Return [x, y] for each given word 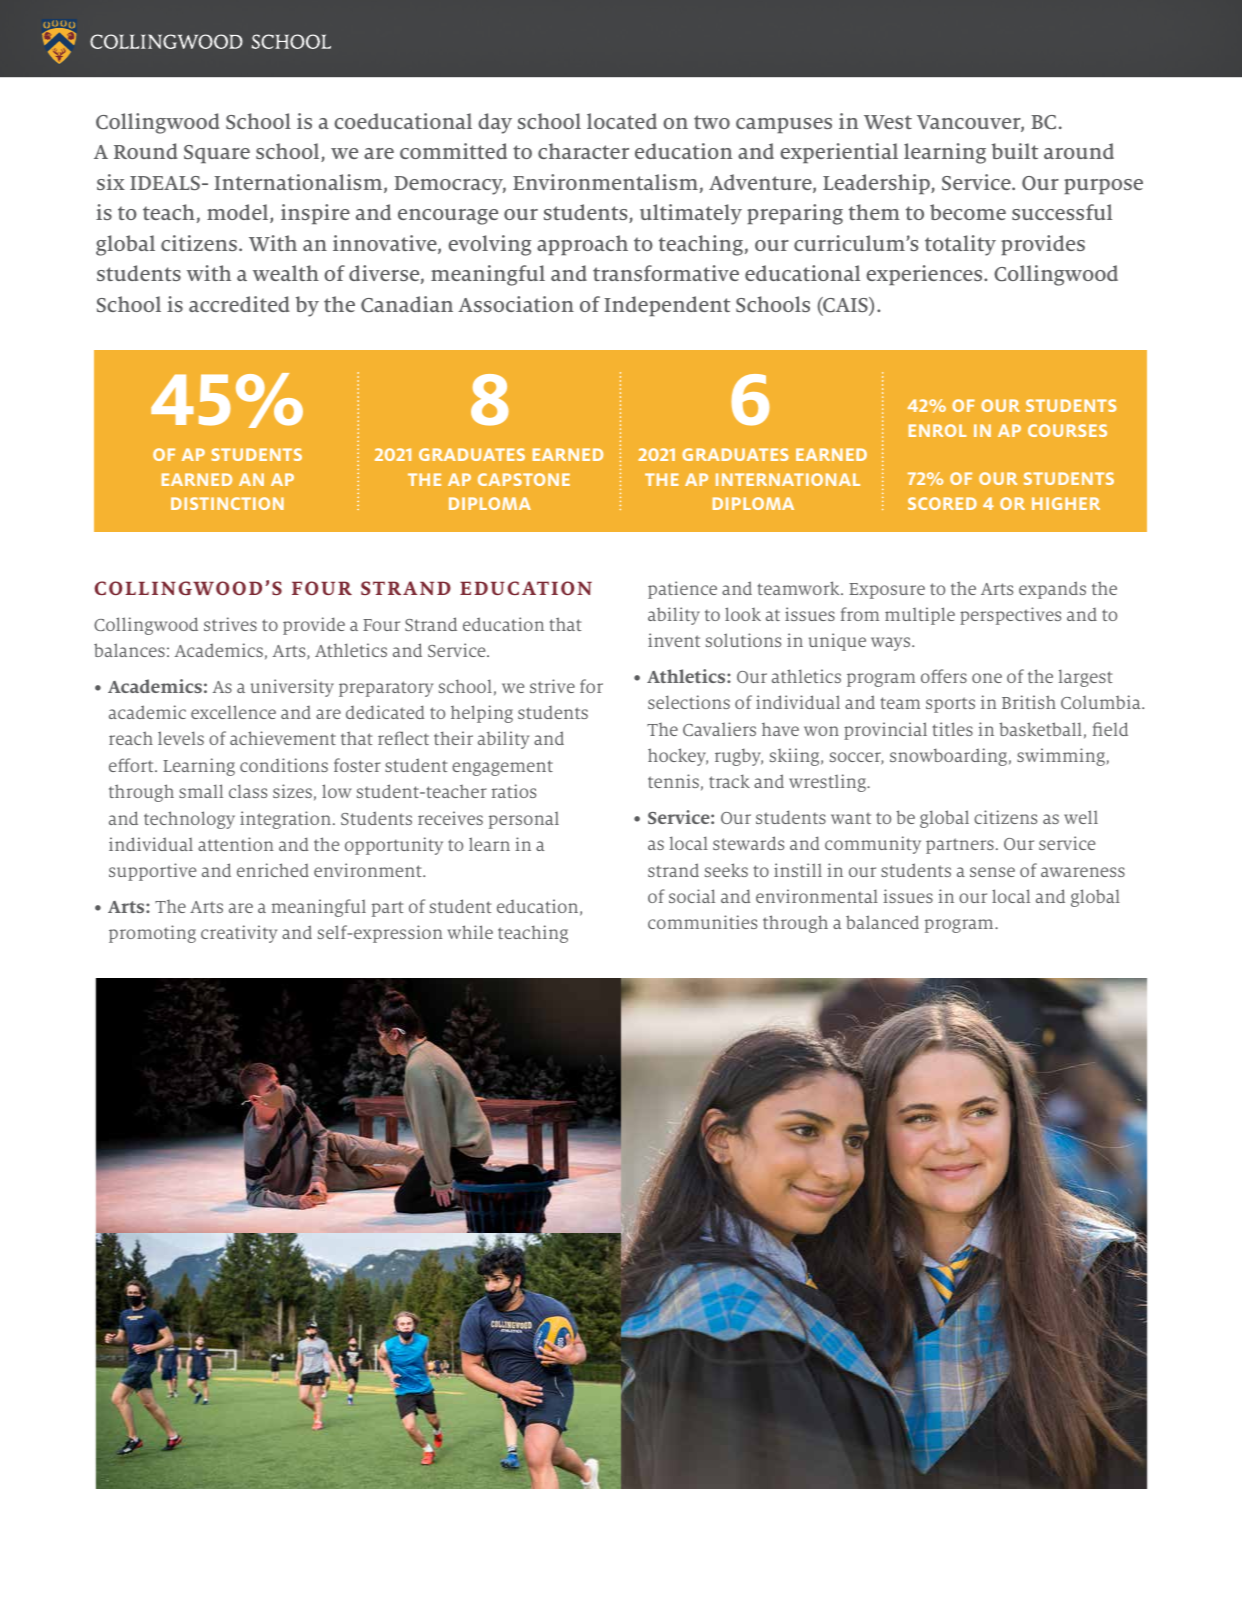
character [583, 151]
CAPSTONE [524, 479]
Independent [667, 306]
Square [217, 154]
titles [953, 729]
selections [689, 702]
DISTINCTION [227, 503]
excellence [233, 712]
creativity [239, 934]
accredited [239, 304]
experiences [925, 275]
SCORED [942, 503]
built [1015, 151]
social [692, 896]
